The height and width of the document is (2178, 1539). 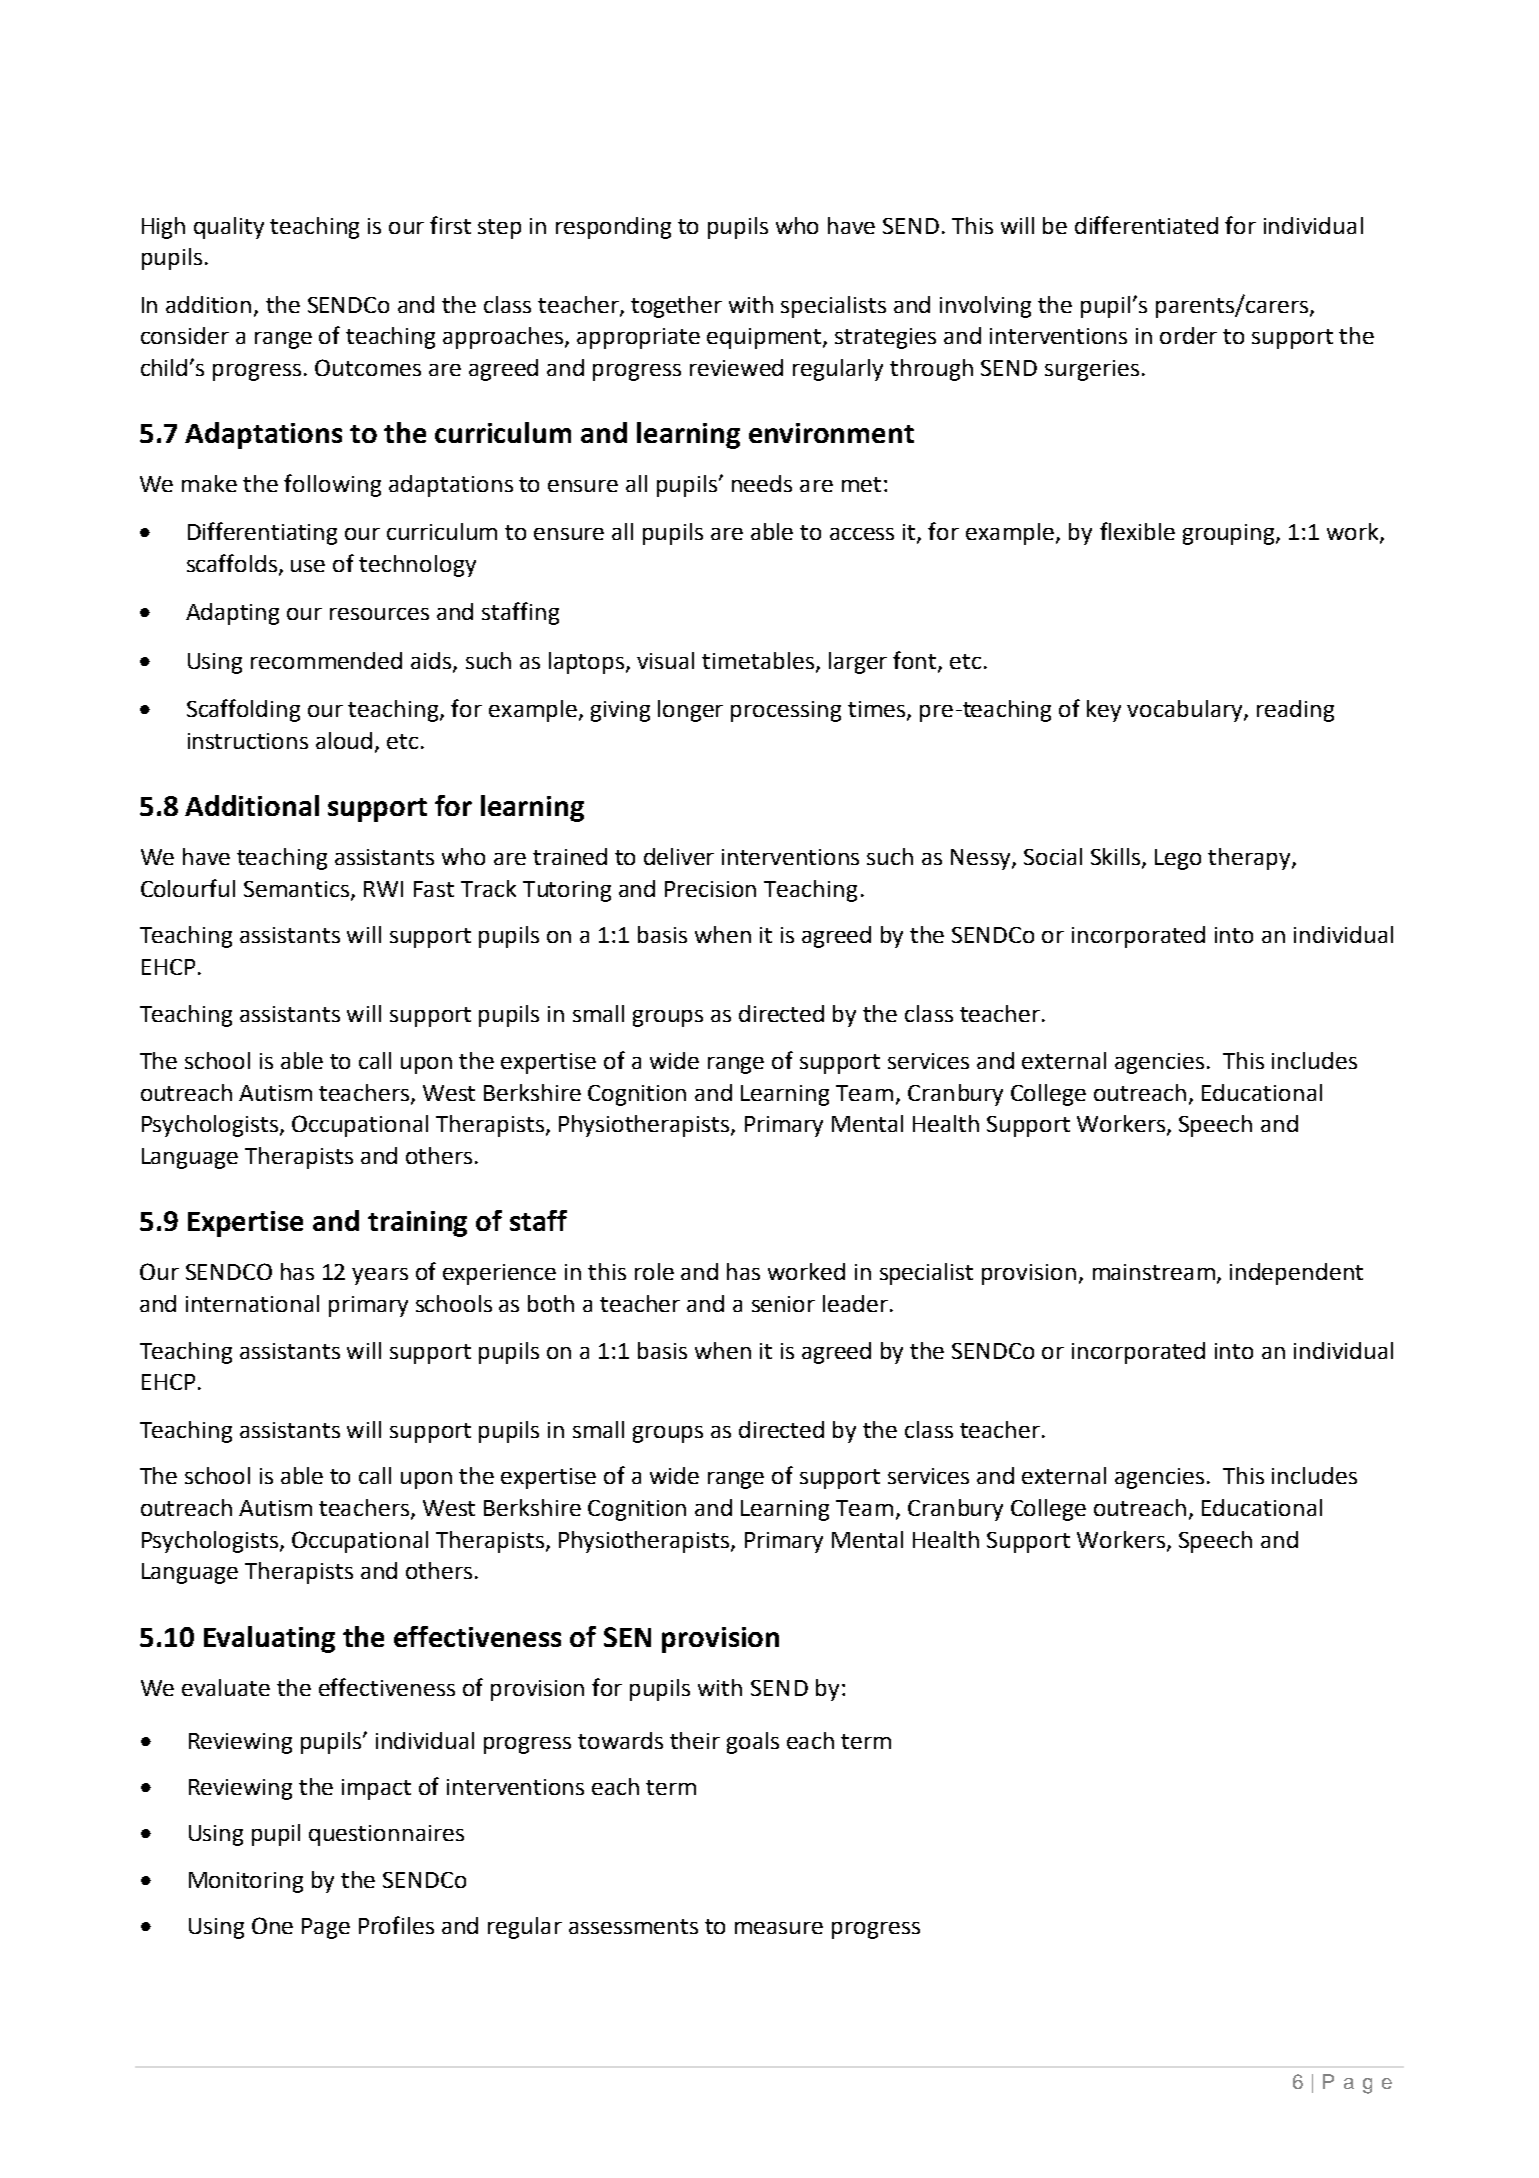 What do you see at coordinates (229, 228) in the document?
I see `quality` at bounding box center [229, 228].
